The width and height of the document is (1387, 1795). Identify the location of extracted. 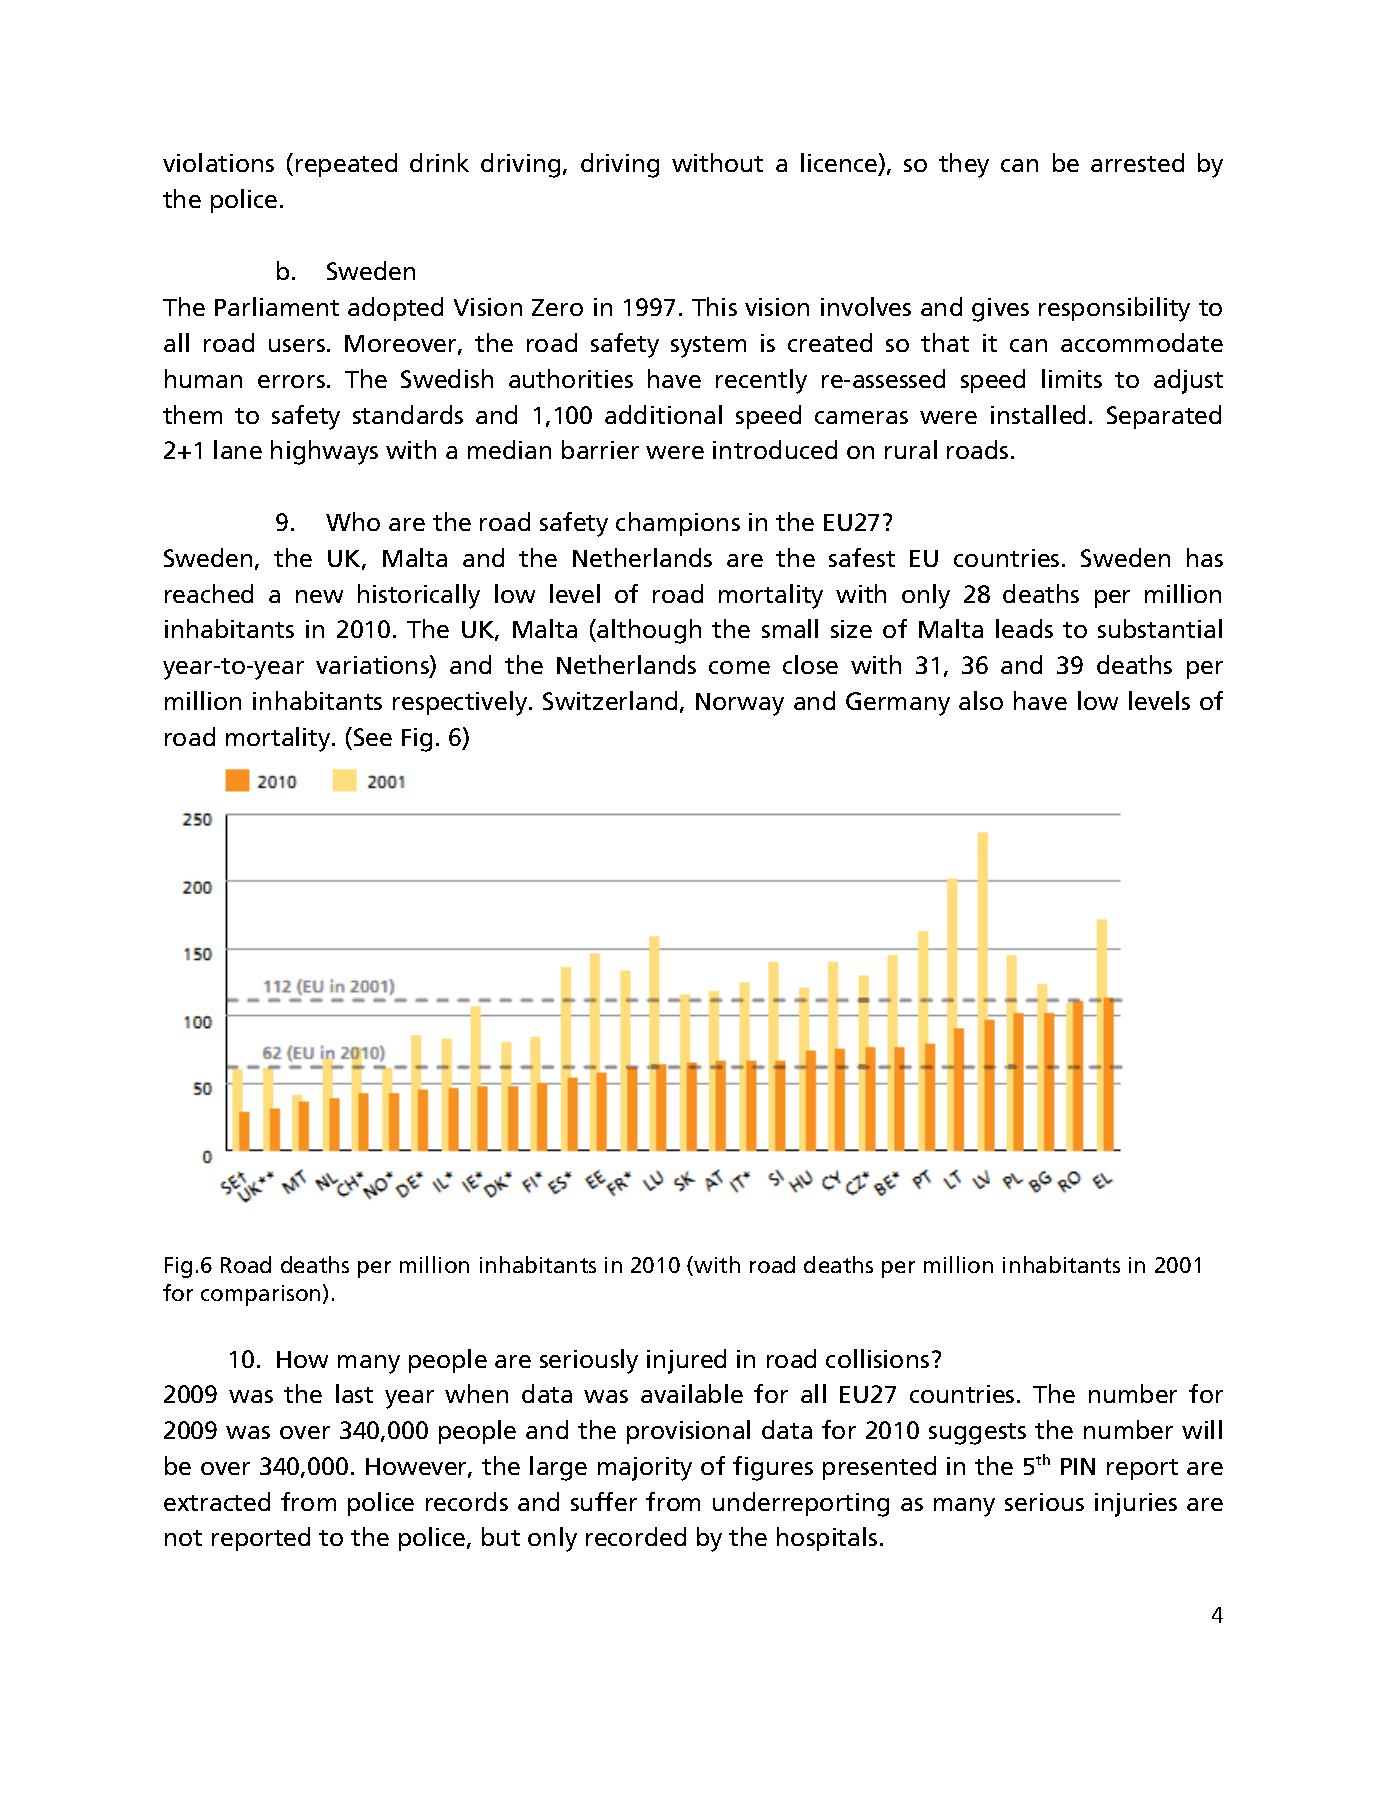
(217, 1501).
